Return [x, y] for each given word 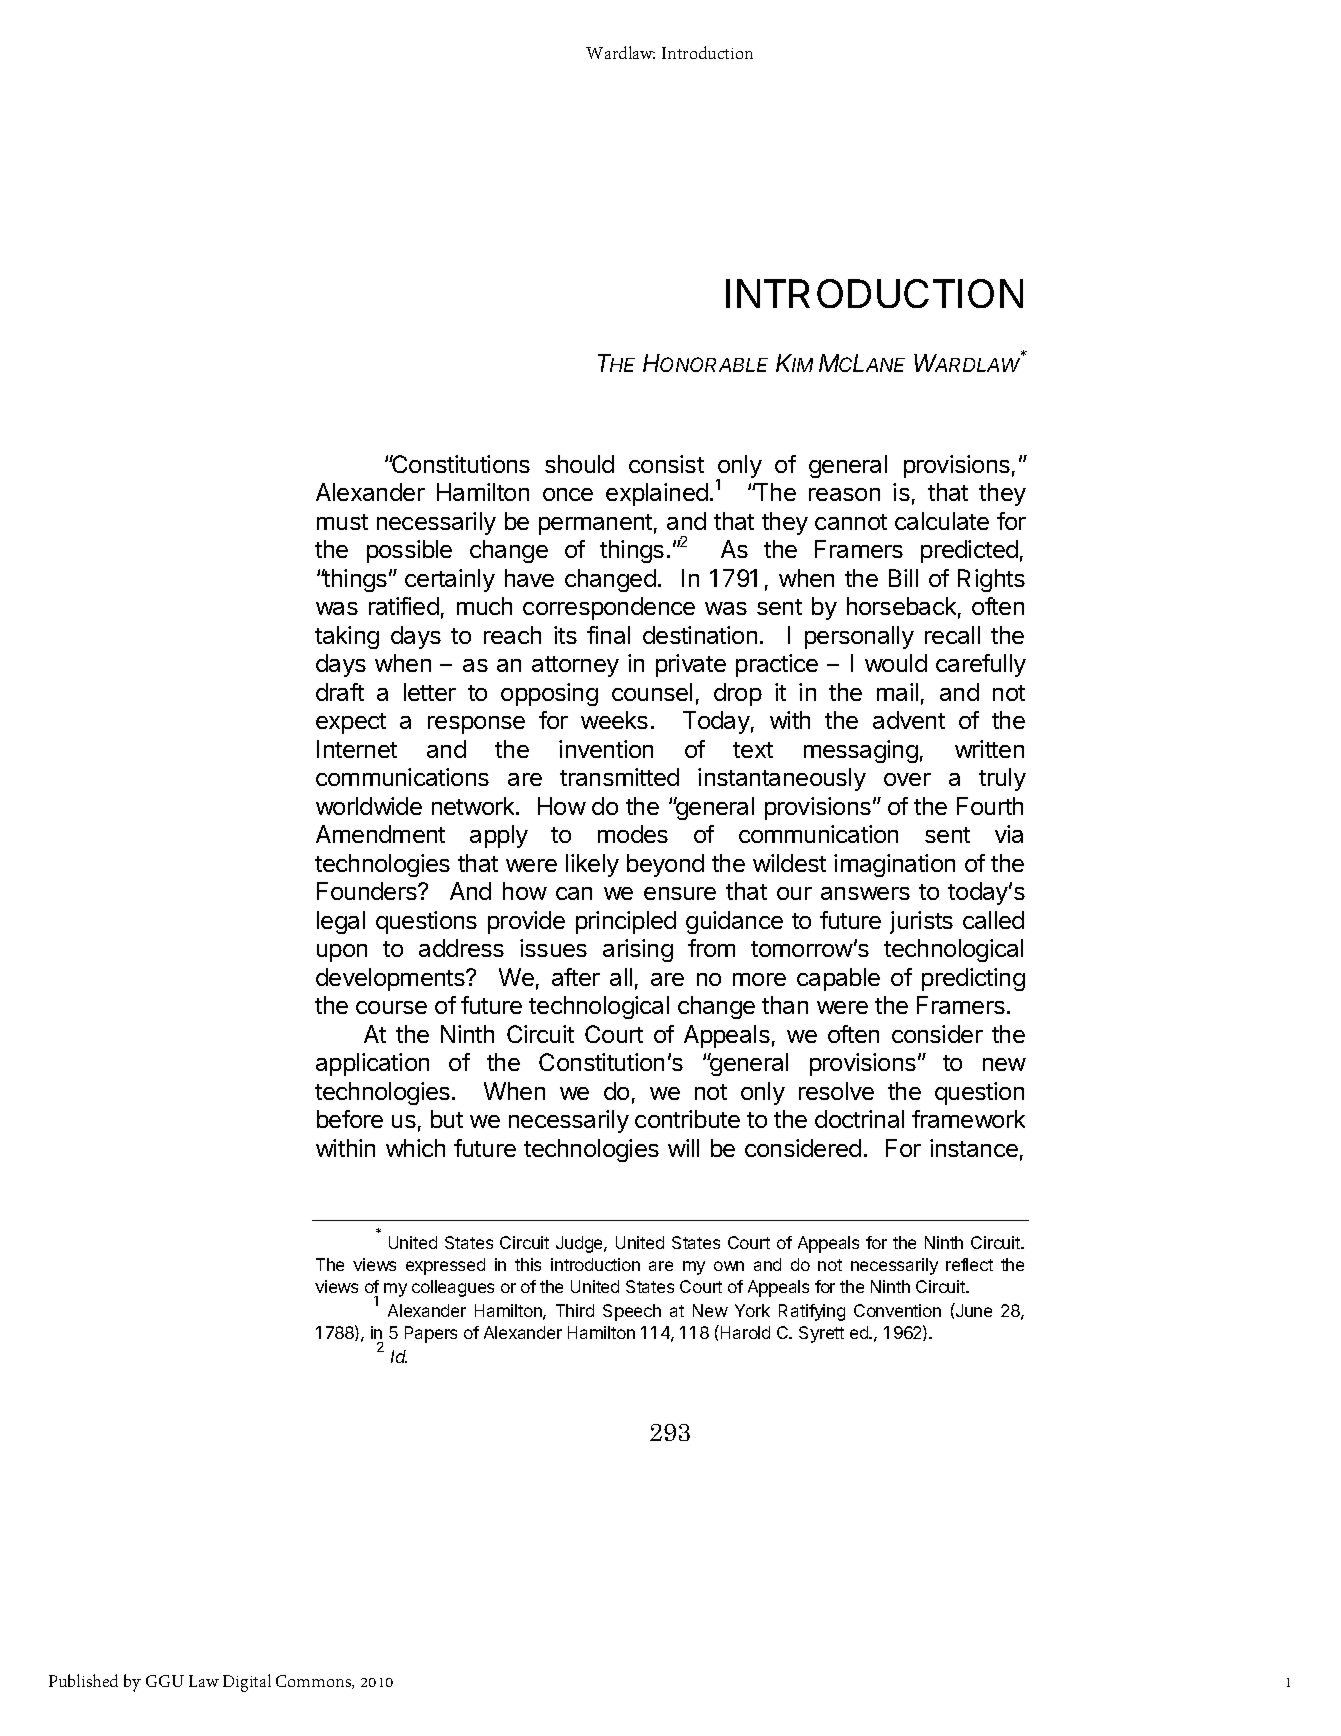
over [907, 779]
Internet [357, 749]
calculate [942, 521]
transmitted [619, 777]
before [350, 1119]
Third [575, 1310]
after [576, 977]
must [342, 522]
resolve [836, 1091]
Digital [247, 1683]
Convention [897, 1310]
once [568, 494]
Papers [431, 1334]
